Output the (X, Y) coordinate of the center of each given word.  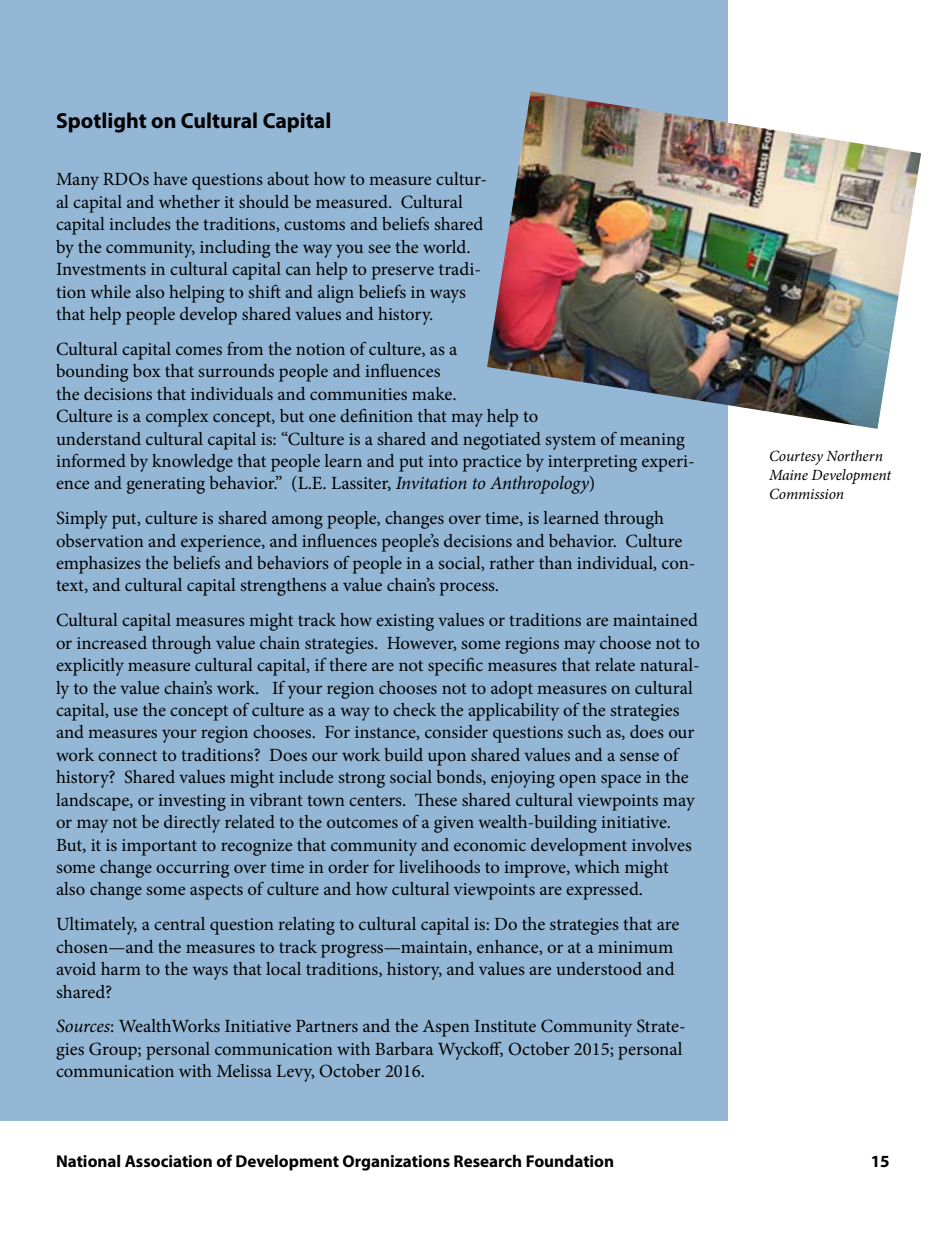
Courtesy (796, 457)
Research (487, 1161)
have (170, 178)
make (433, 393)
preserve (403, 273)
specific (455, 667)
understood (599, 968)
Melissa (244, 1070)
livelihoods (439, 866)
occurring (192, 869)
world (446, 246)
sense (639, 756)
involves (662, 844)
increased (112, 642)
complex (177, 418)
